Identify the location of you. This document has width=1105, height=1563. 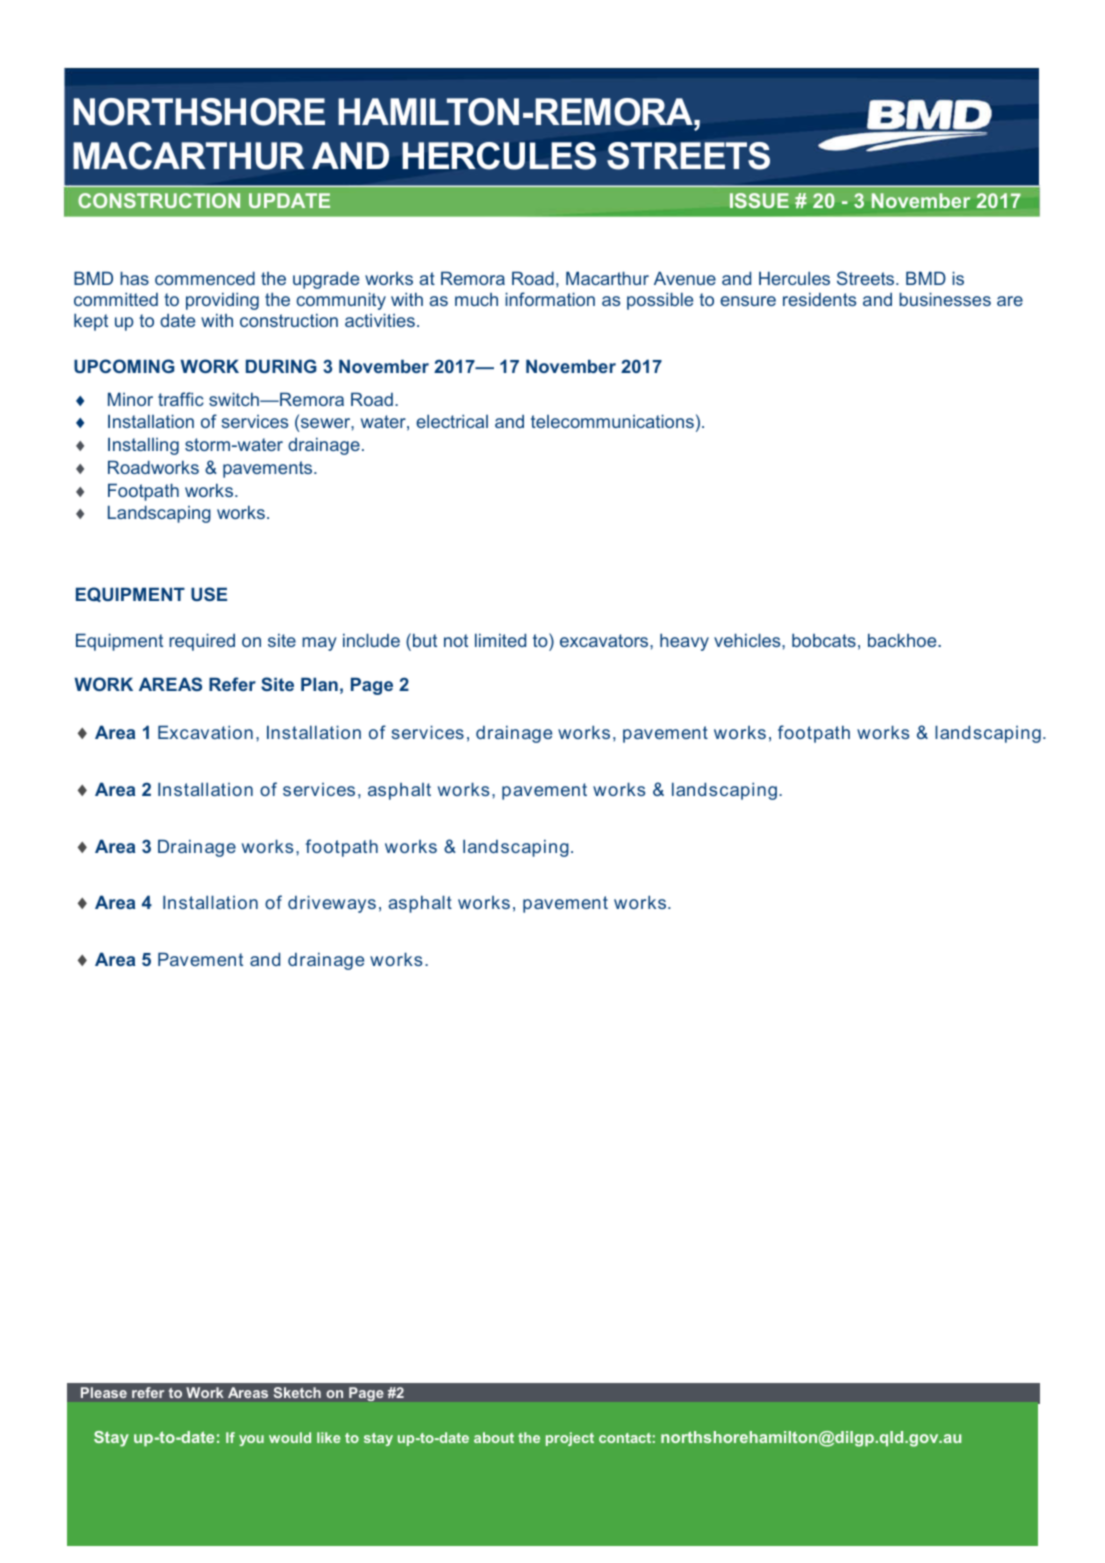
(251, 1440).
